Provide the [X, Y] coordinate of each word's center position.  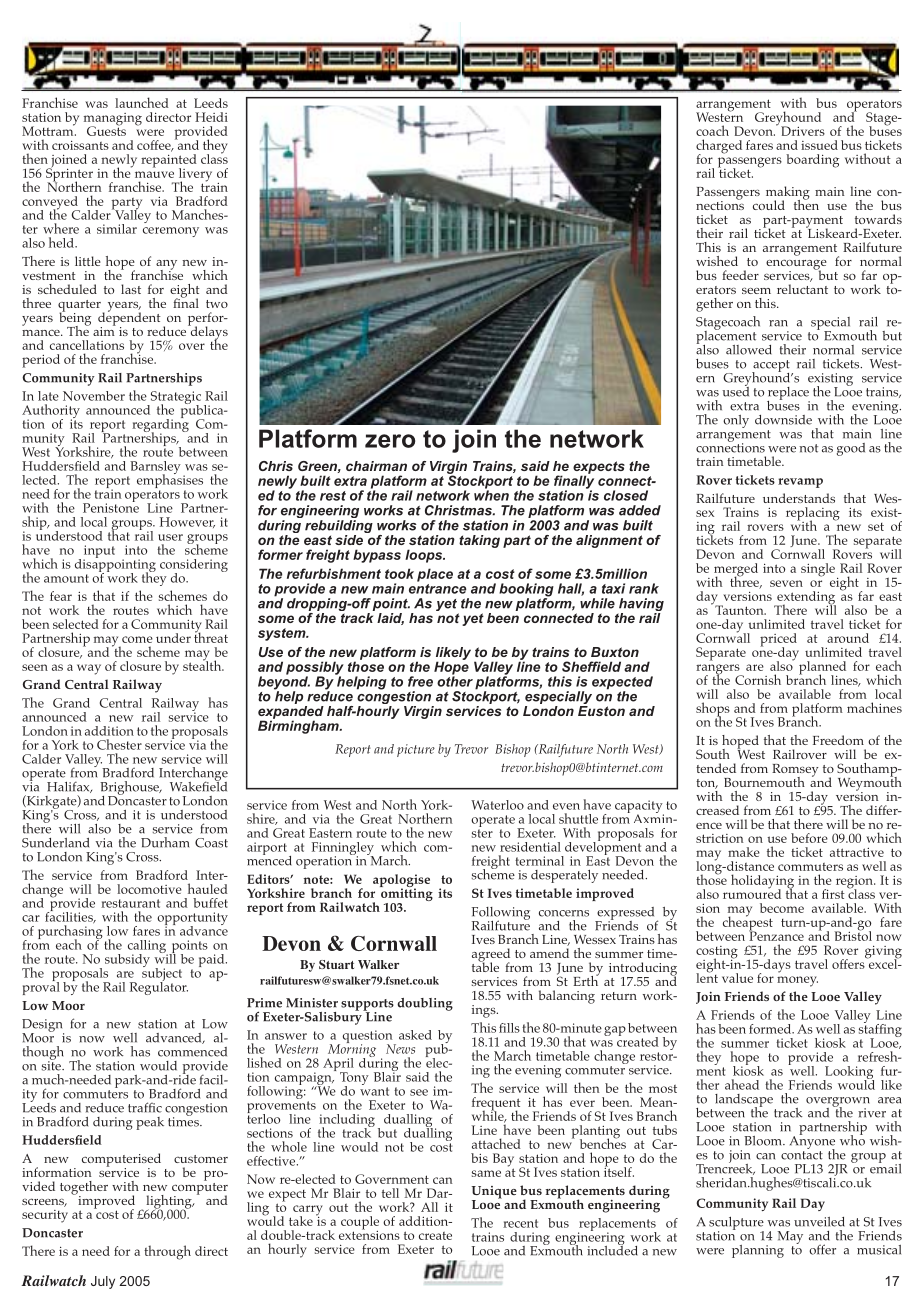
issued [819, 145]
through [167, 1252]
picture [416, 750]
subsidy [127, 960]
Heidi [211, 117]
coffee [155, 146]
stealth [203, 664]
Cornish [758, 679]
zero [390, 441]
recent [520, 1223]
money [797, 981]
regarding [160, 426]
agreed [491, 956]
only [736, 421]
